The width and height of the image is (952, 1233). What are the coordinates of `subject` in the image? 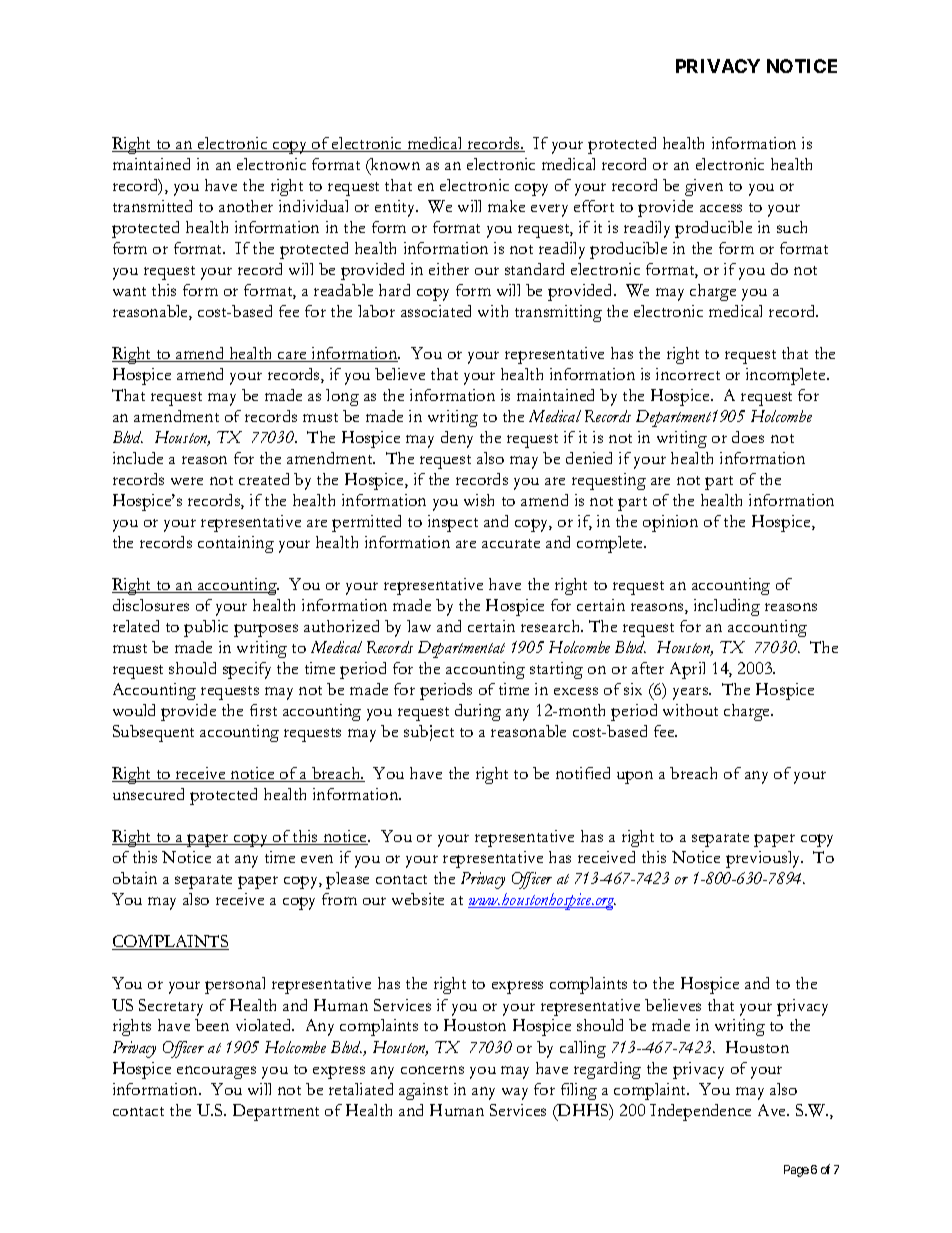 It's located at (429, 733).
